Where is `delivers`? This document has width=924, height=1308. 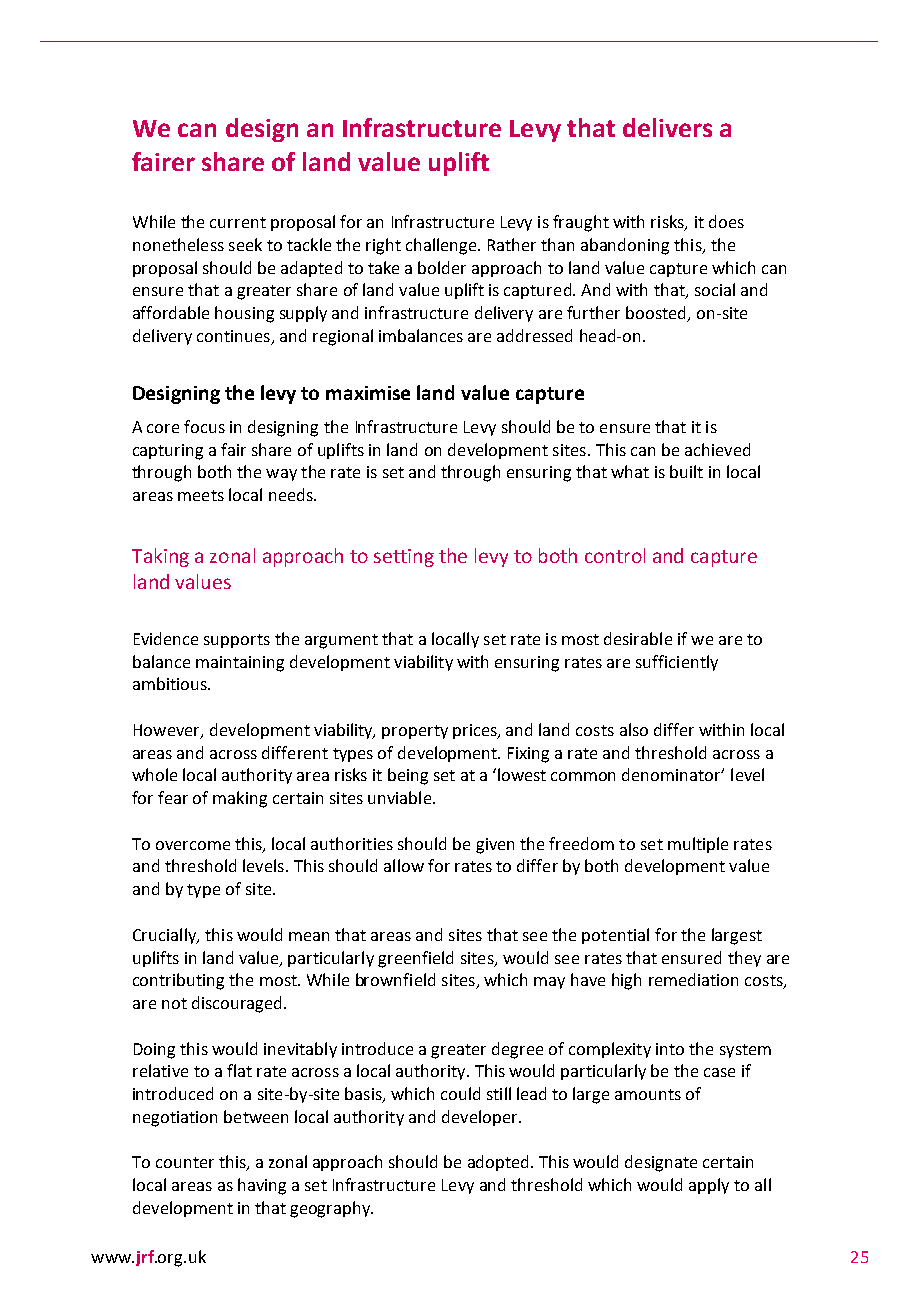
delivers is located at coordinates (667, 127).
